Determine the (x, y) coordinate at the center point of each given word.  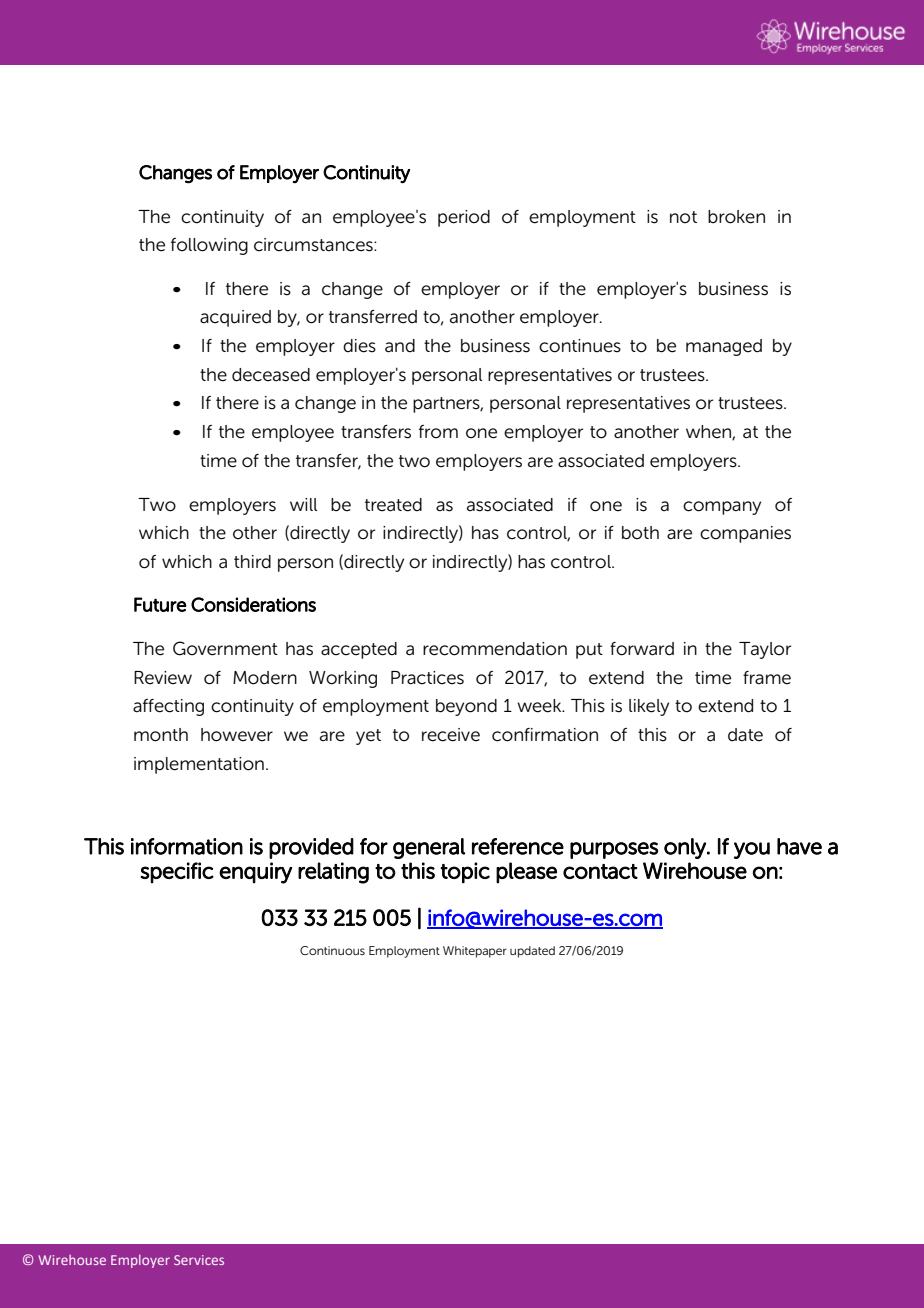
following (209, 246)
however (237, 735)
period (464, 218)
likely (649, 707)
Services (199, 1260)
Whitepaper (475, 952)
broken (736, 217)
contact (600, 871)
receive (451, 735)
